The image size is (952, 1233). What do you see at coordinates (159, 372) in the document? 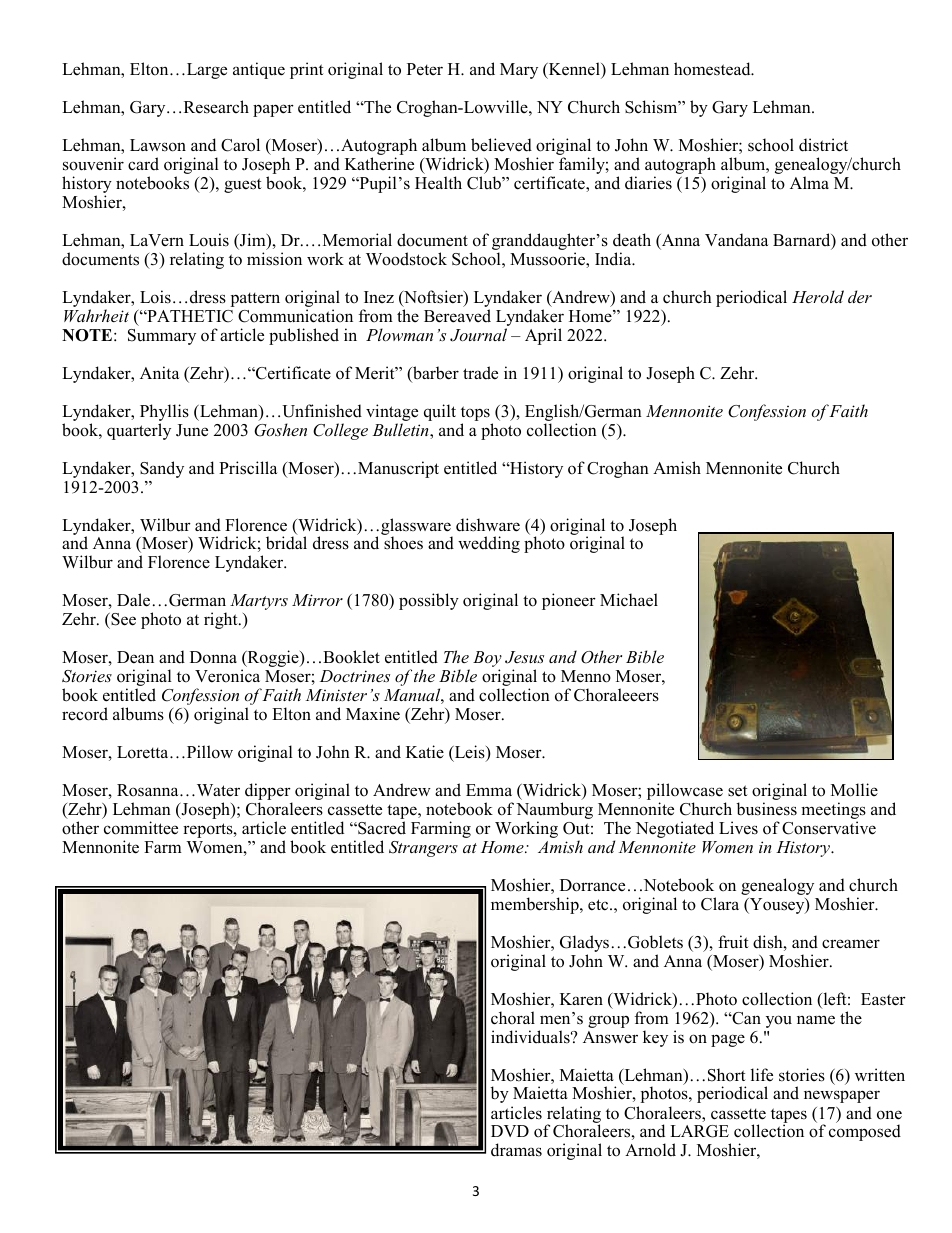
I see `Anita` at bounding box center [159, 372].
